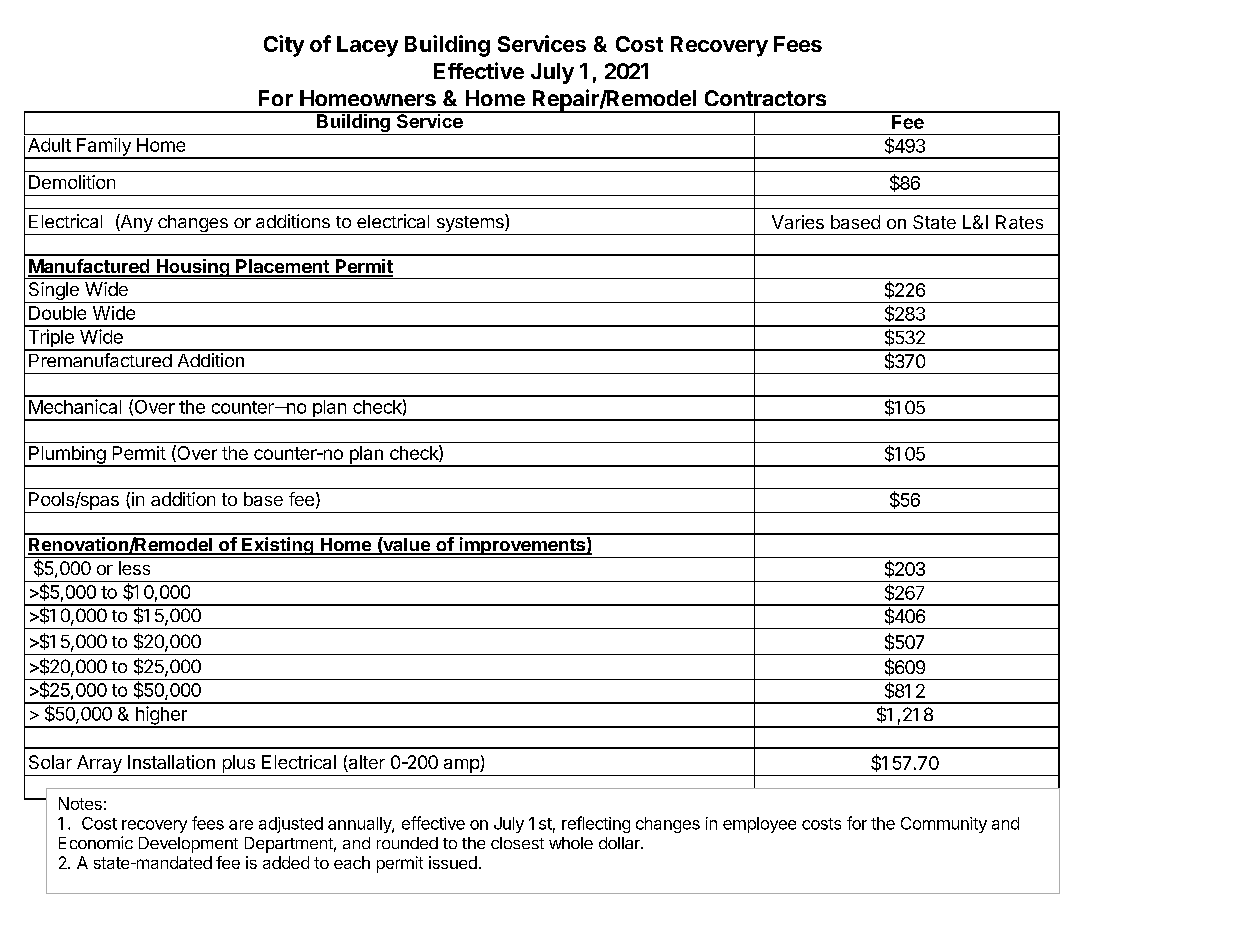 This document has height=952, width=1233. What do you see at coordinates (188, 845) in the document?
I see `Development` at bounding box center [188, 845].
